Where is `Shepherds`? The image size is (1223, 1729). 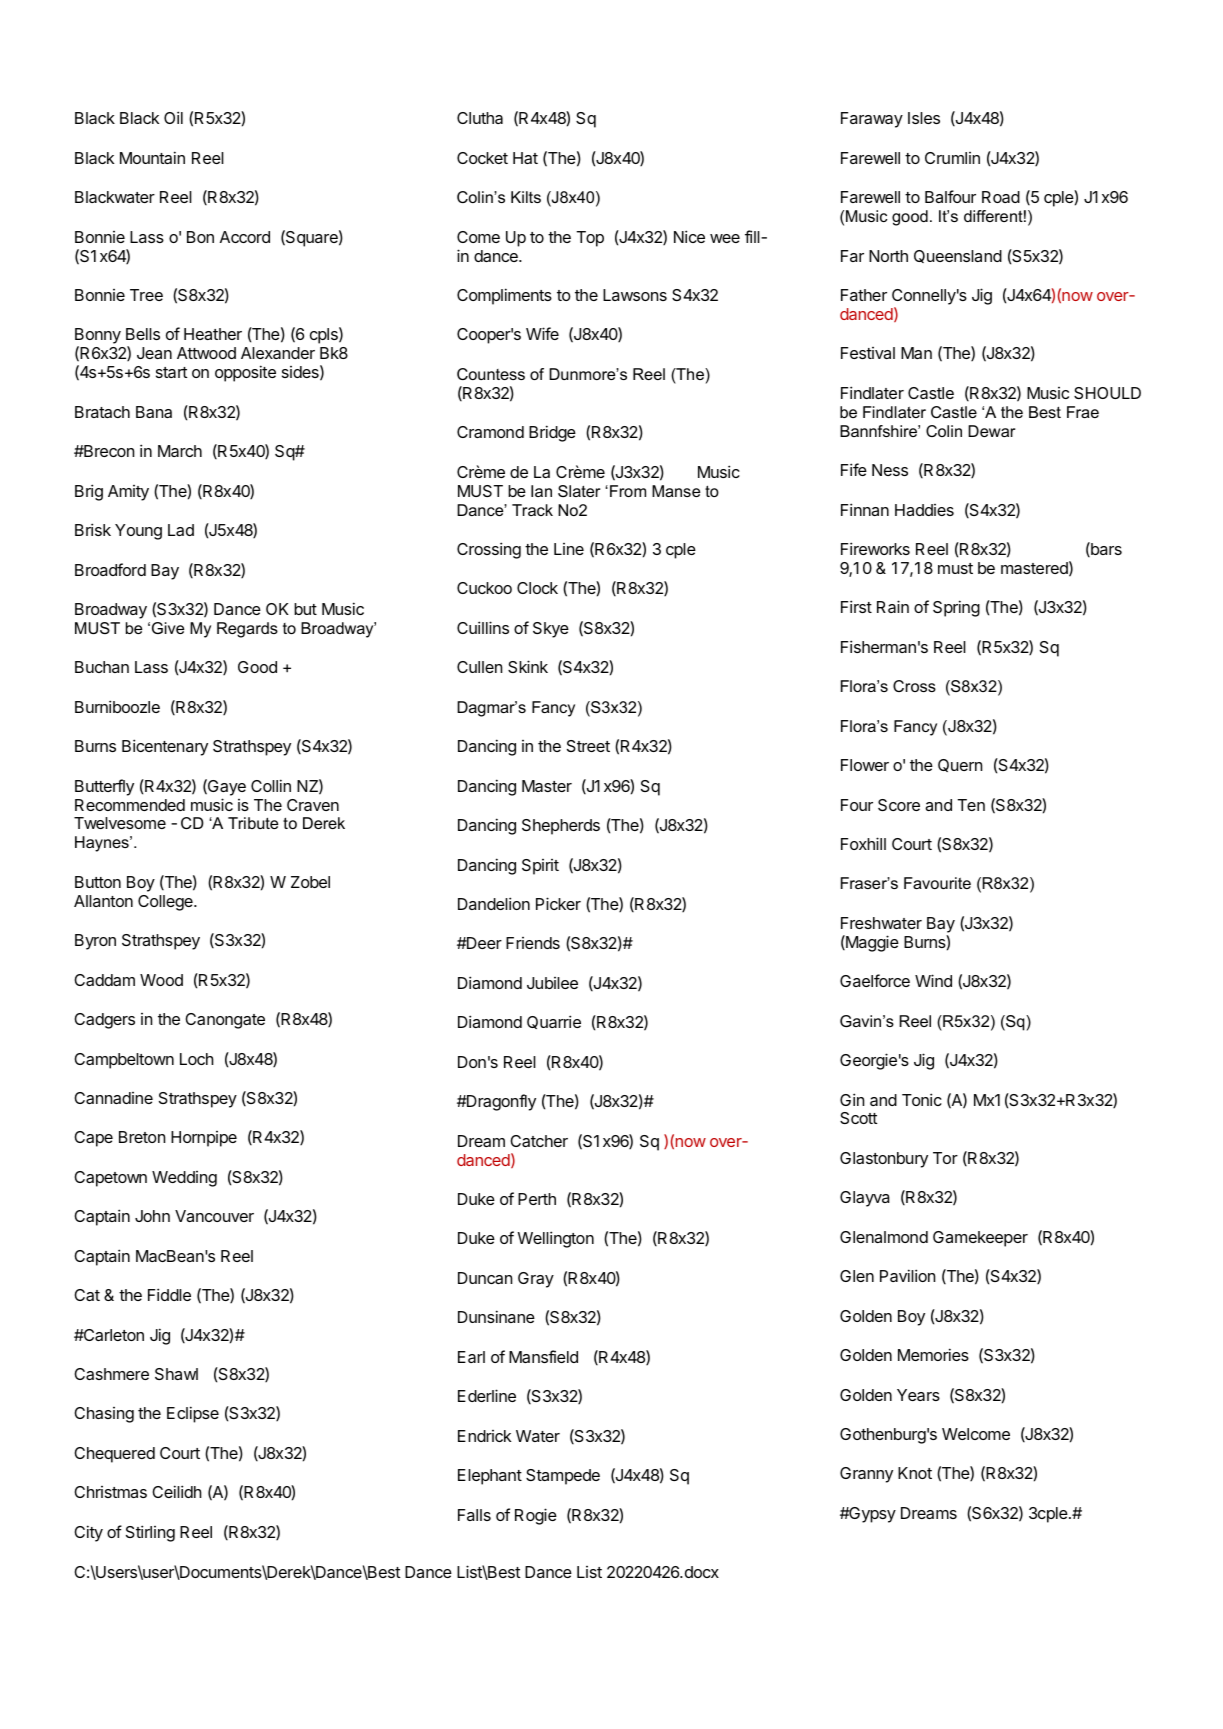
Shepherds is located at coordinates (561, 827).
